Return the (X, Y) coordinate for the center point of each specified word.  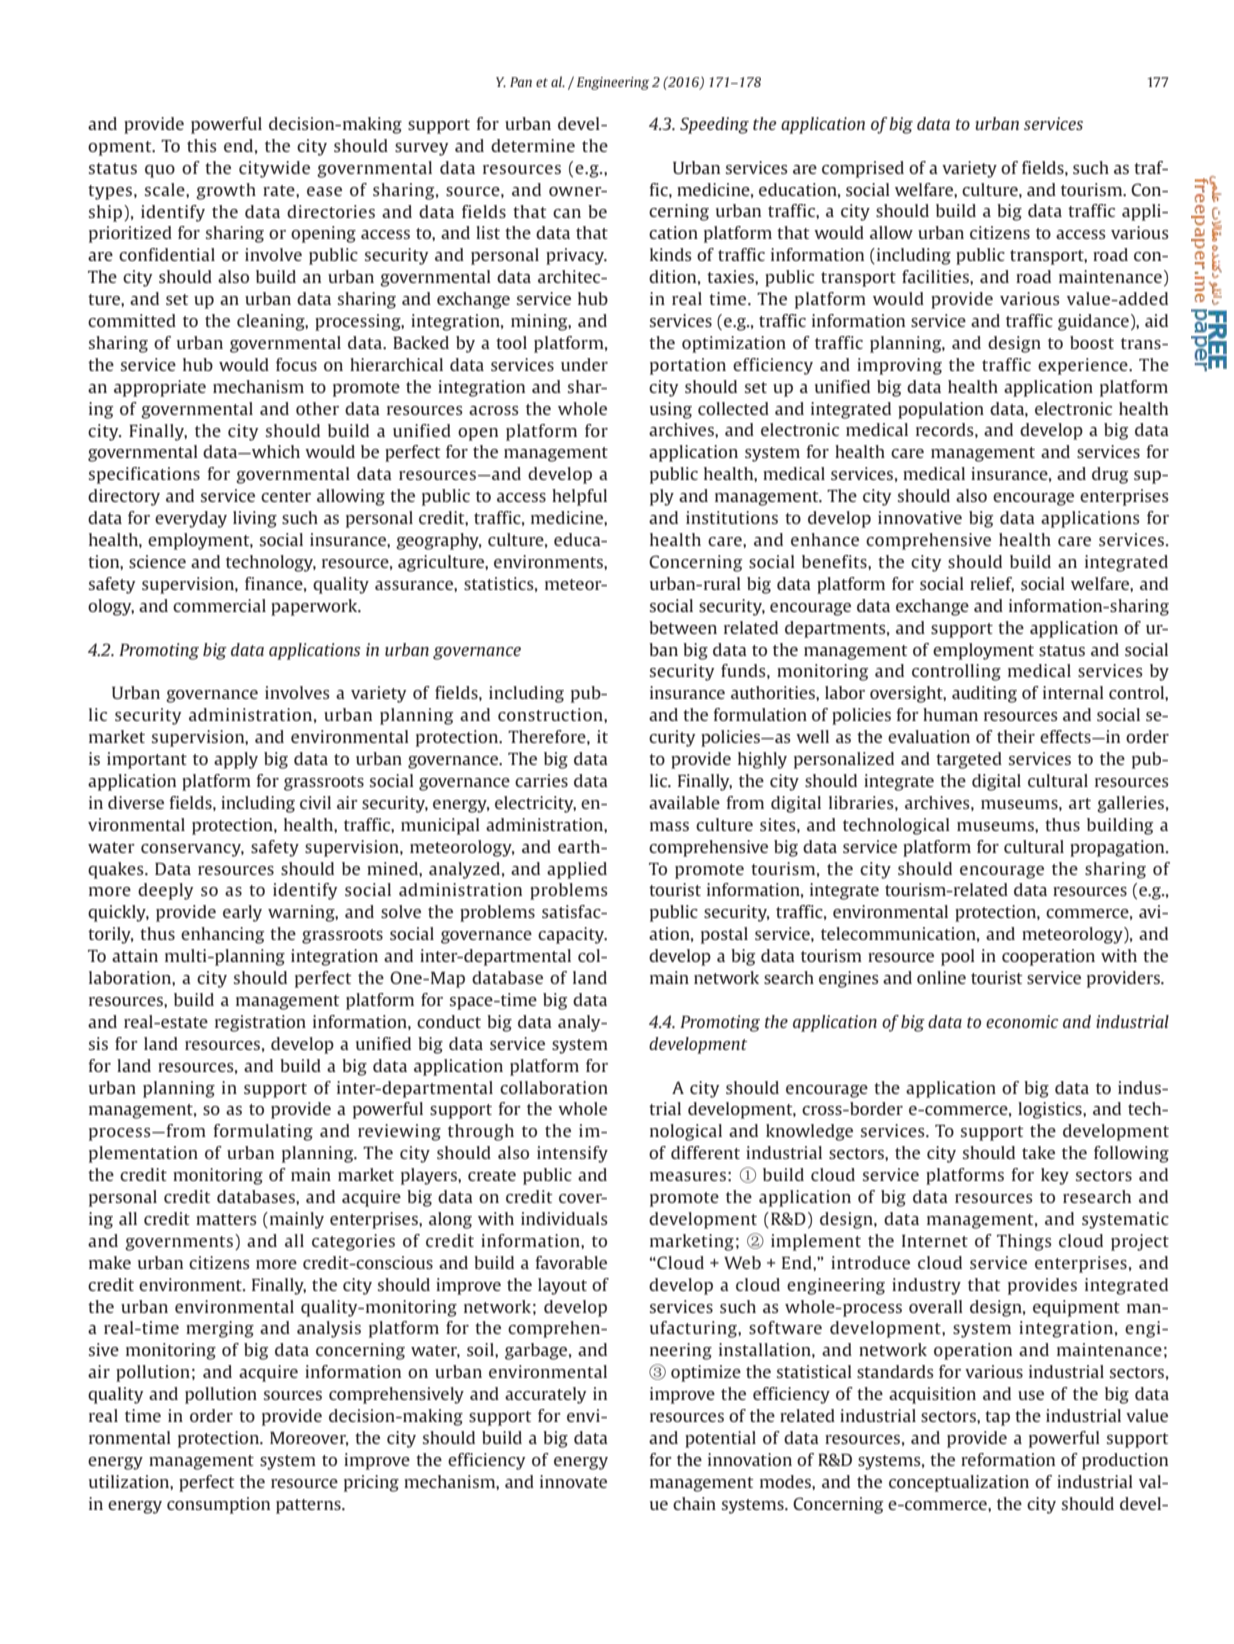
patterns (309, 1506)
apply (236, 760)
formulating (263, 1132)
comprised (863, 169)
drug (1110, 475)
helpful (579, 497)
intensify (572, 1154)
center (286, 496)
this (202, 145)
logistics (1051, 1110)
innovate (573, 1481)
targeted (969, 760)
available (684, 802)
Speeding (714, 125)
